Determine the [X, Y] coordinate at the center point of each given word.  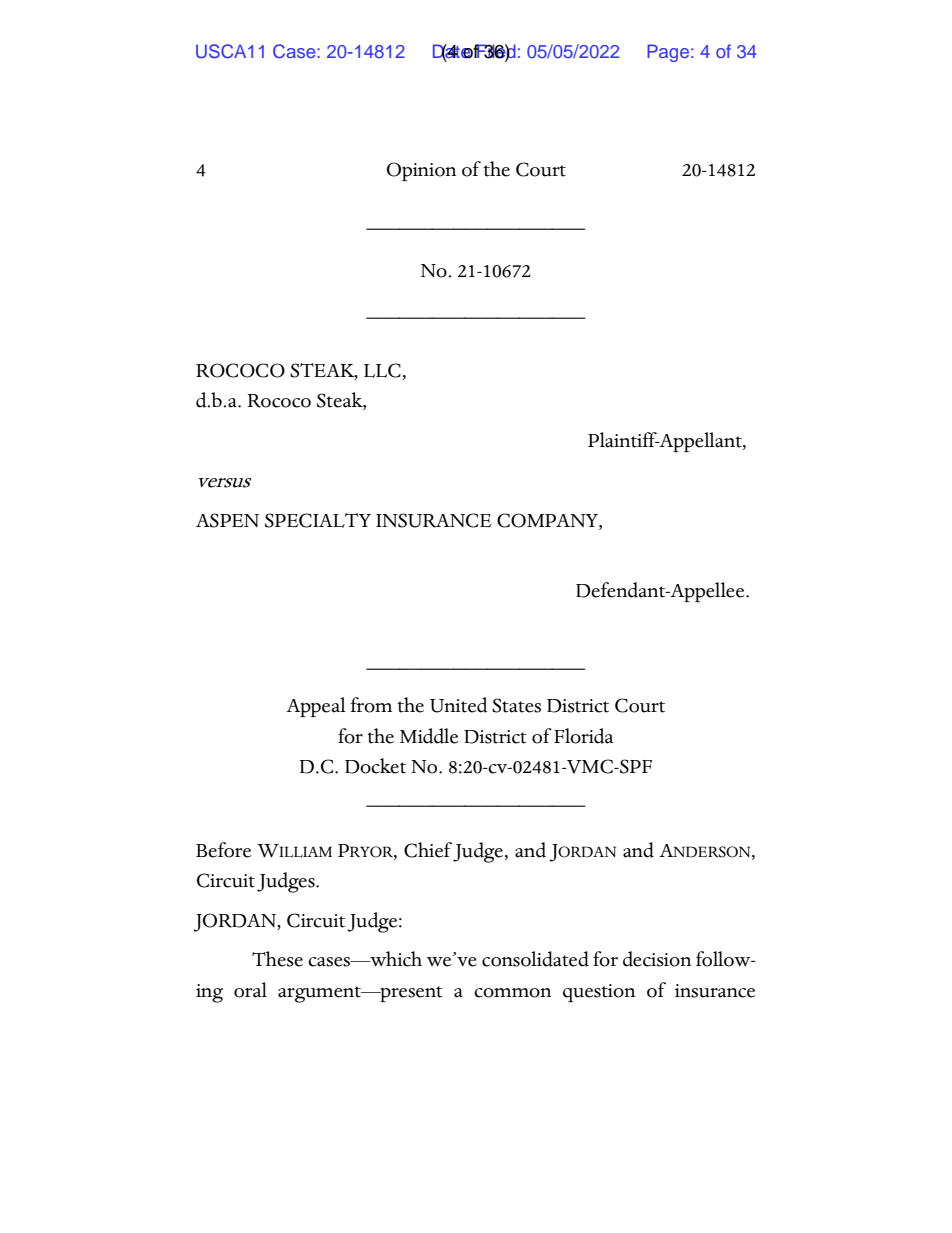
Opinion [421, 171]
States [516, 705]
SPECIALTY [318, 520]
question [599, 993]
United [459, 705]
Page [668, 53]
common [512, 993]
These [277, 959]
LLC [382, 370]
